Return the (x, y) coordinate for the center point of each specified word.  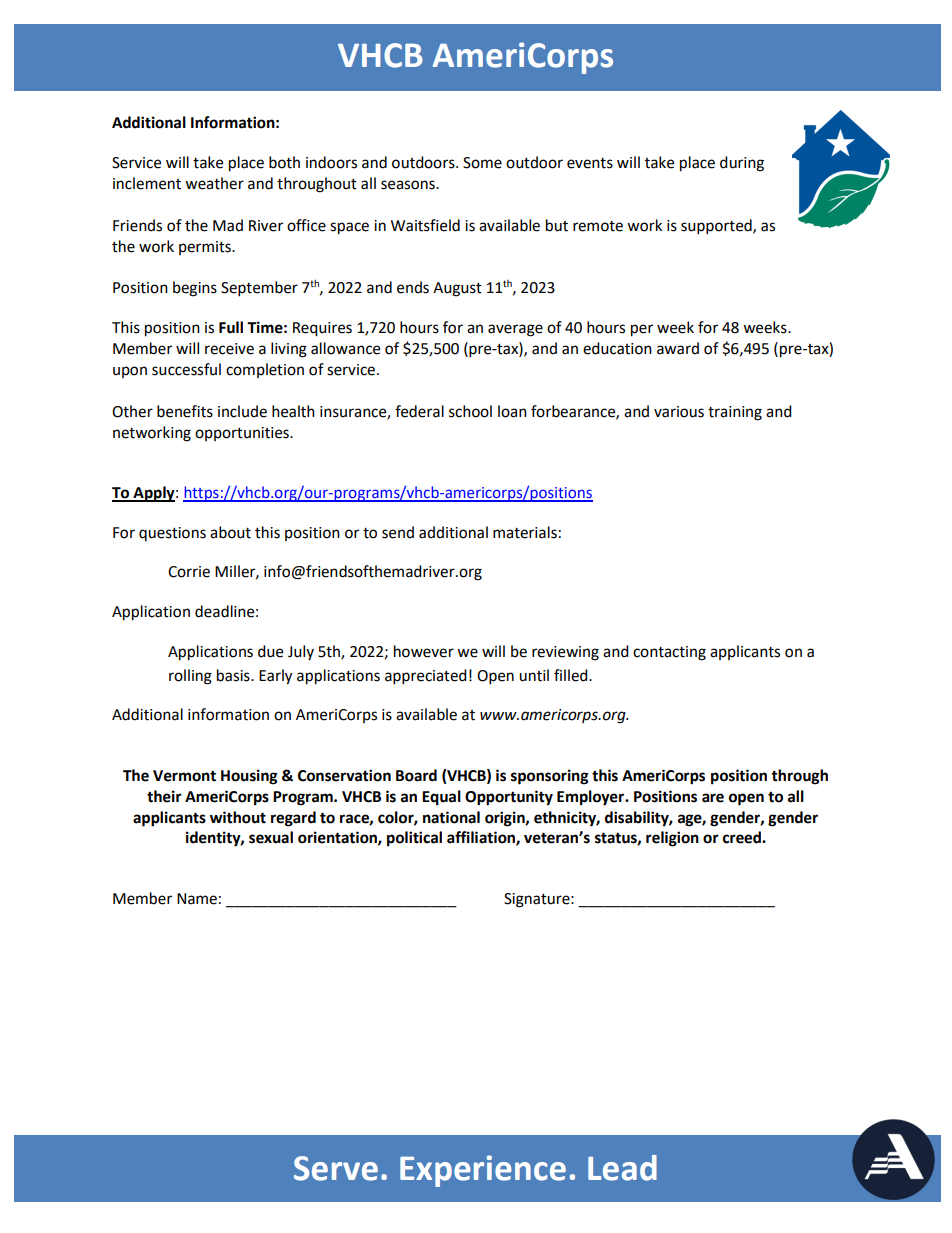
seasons (409, 185)
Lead (622, 1168)
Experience (483, 1171)
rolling (190, 677)
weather (214, 183)
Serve (336, 1168)
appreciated (426, 677)
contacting (669, 653)
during (742, 164)
